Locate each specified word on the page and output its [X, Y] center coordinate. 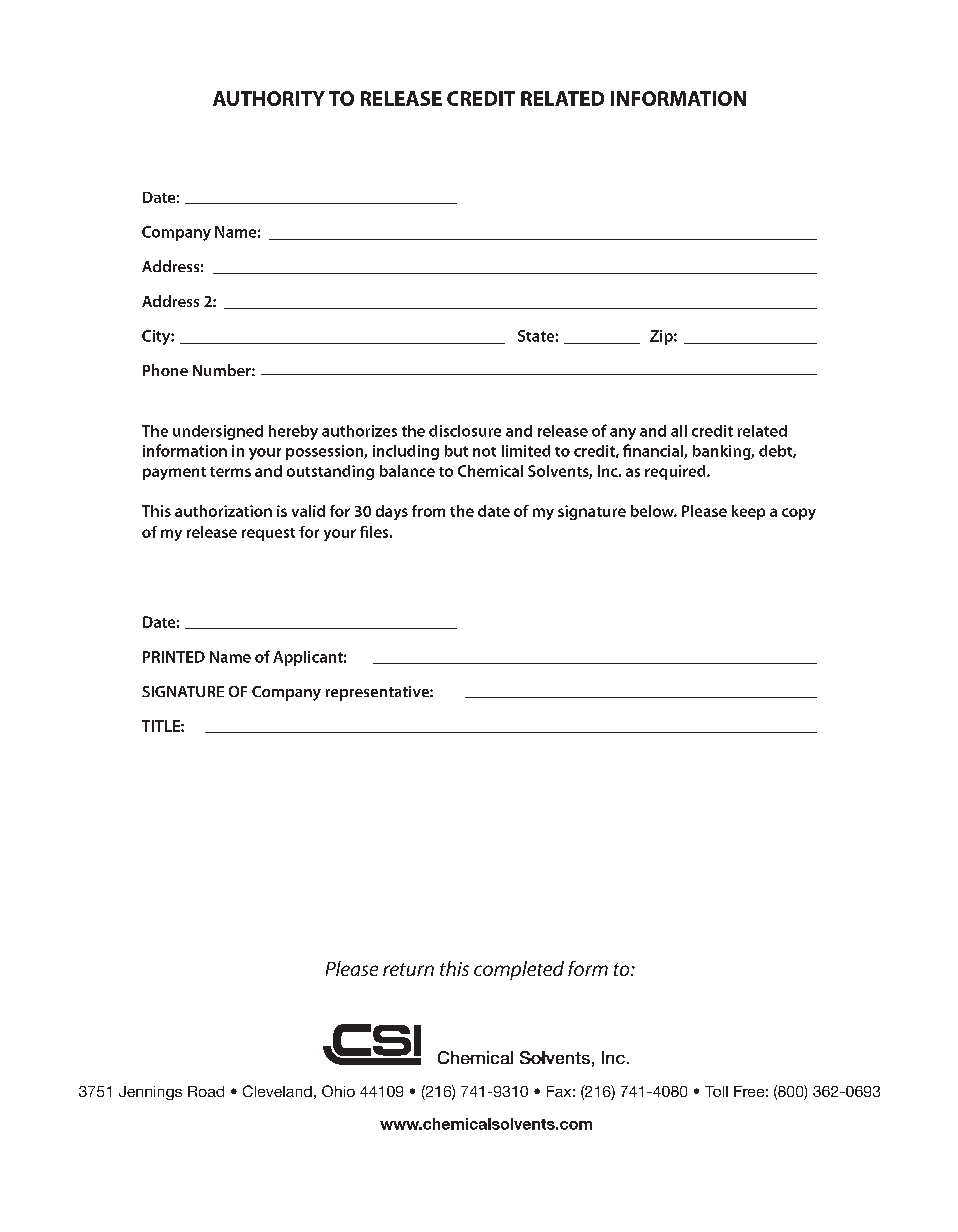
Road [206, 1091]
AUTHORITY [269, 98]
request [268, 534]
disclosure [465, 431]
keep [748, 512]
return [408, 969]
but [456, 451]
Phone [165, 370]
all [679, 431]
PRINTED [174, 657]
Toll [716, 1091]
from [428, 511]
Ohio [338, 1091]
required [676, 472]
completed [519, 970]
